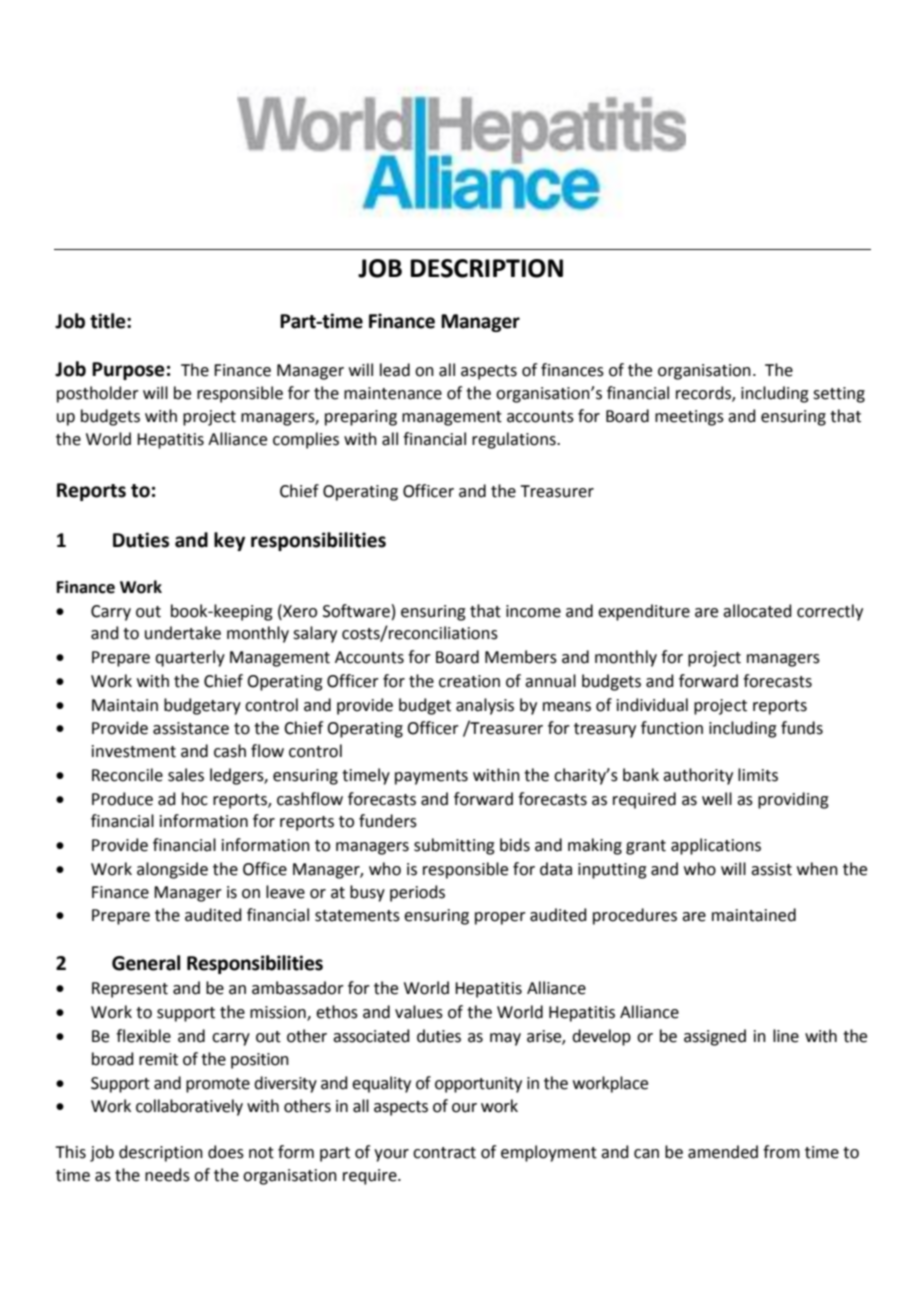  Describe the element at coordinates (128, 371) in the screenshot. I see `Purpose` at that location.
